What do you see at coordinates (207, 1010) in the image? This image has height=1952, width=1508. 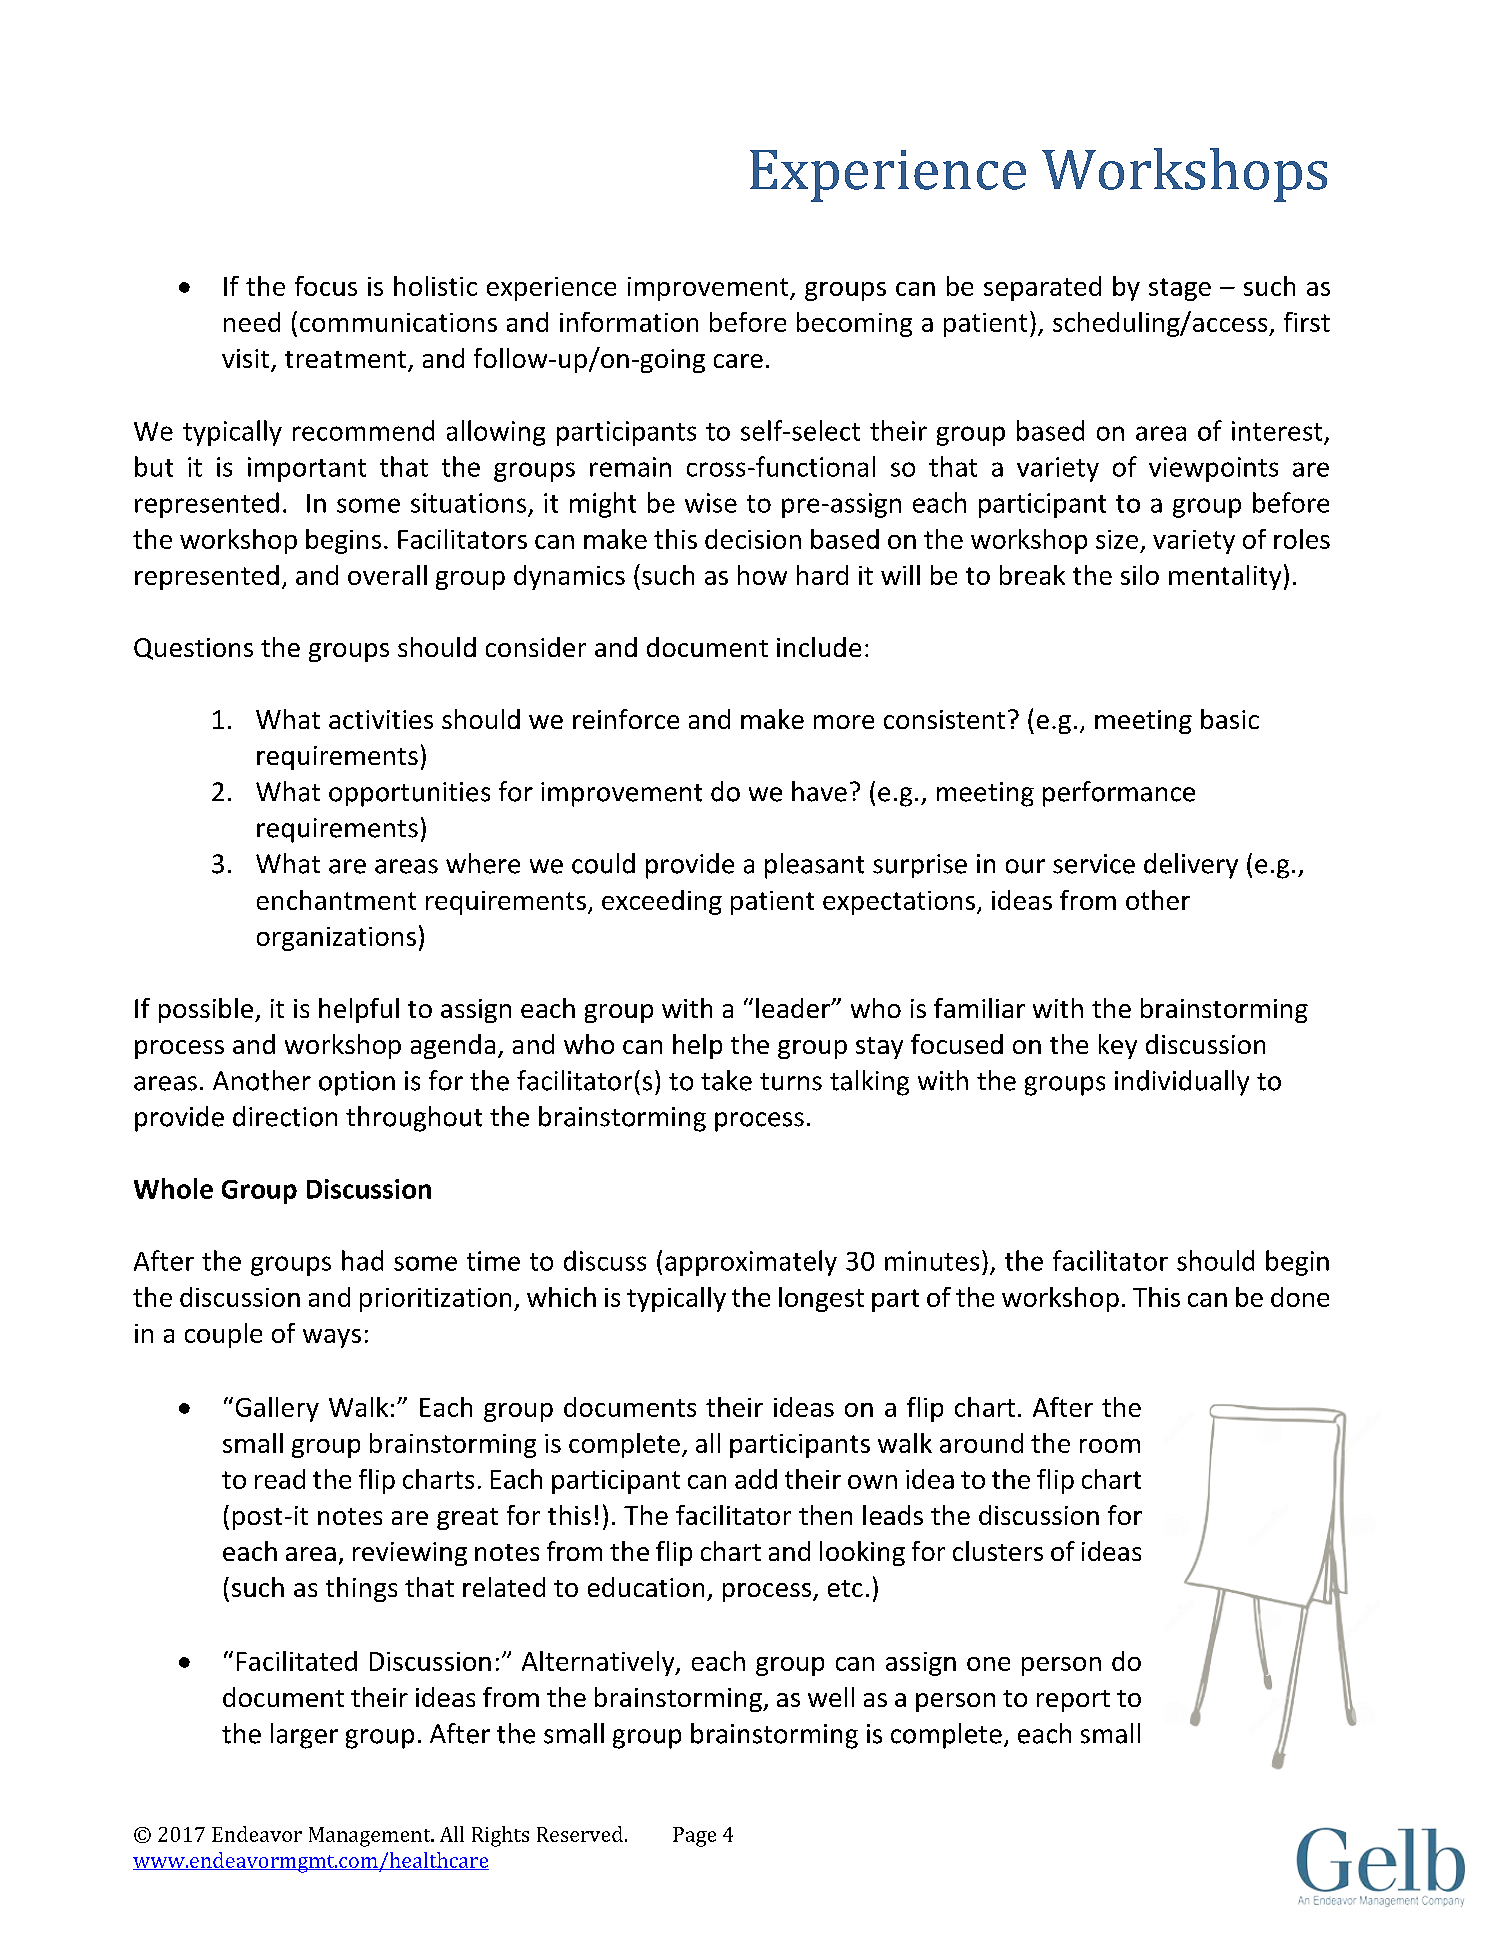 I see `possible` at bounding box center [207, 1010].
